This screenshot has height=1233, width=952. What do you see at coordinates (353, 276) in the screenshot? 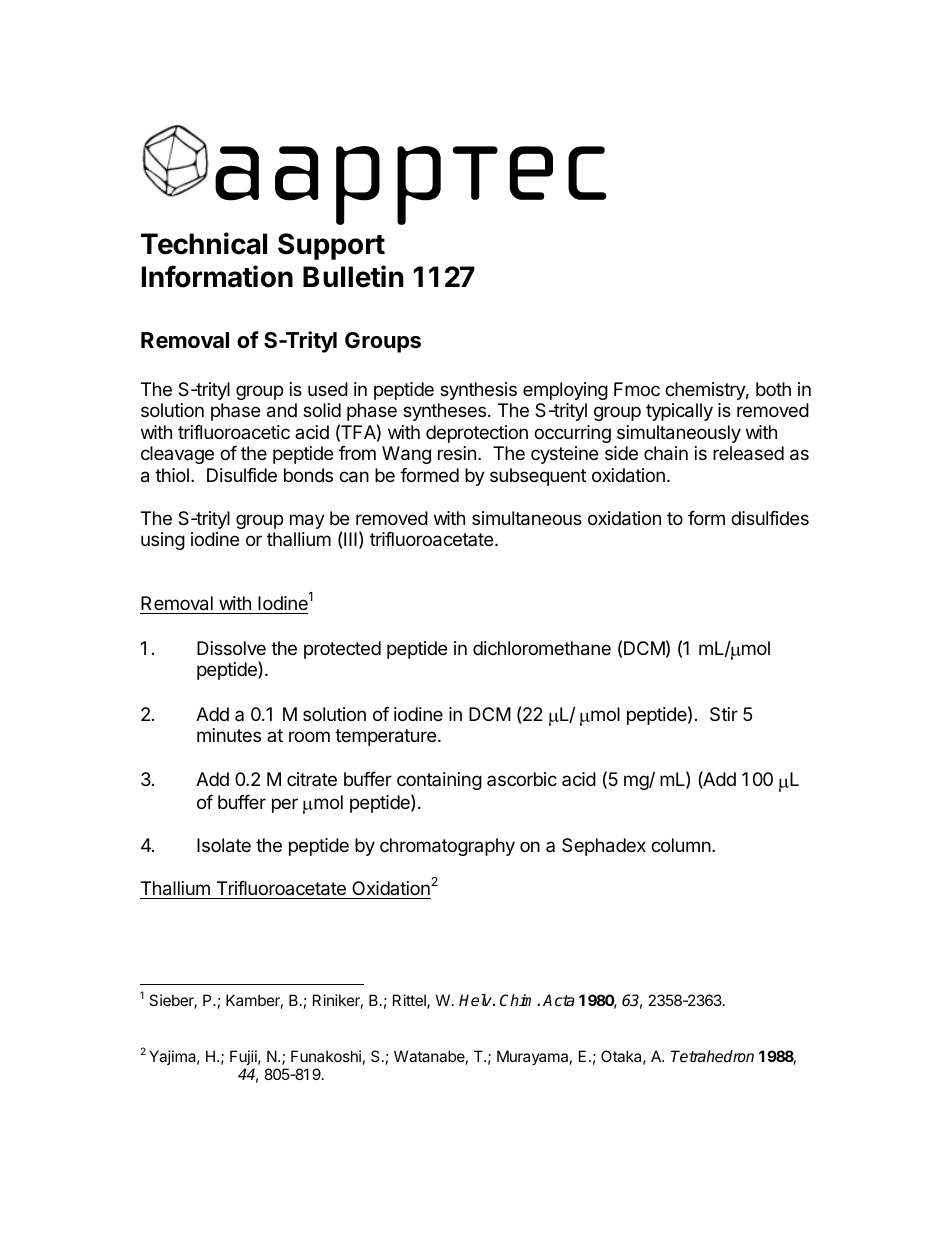
I see `Bulletin` at bounding box center [353, 276].
